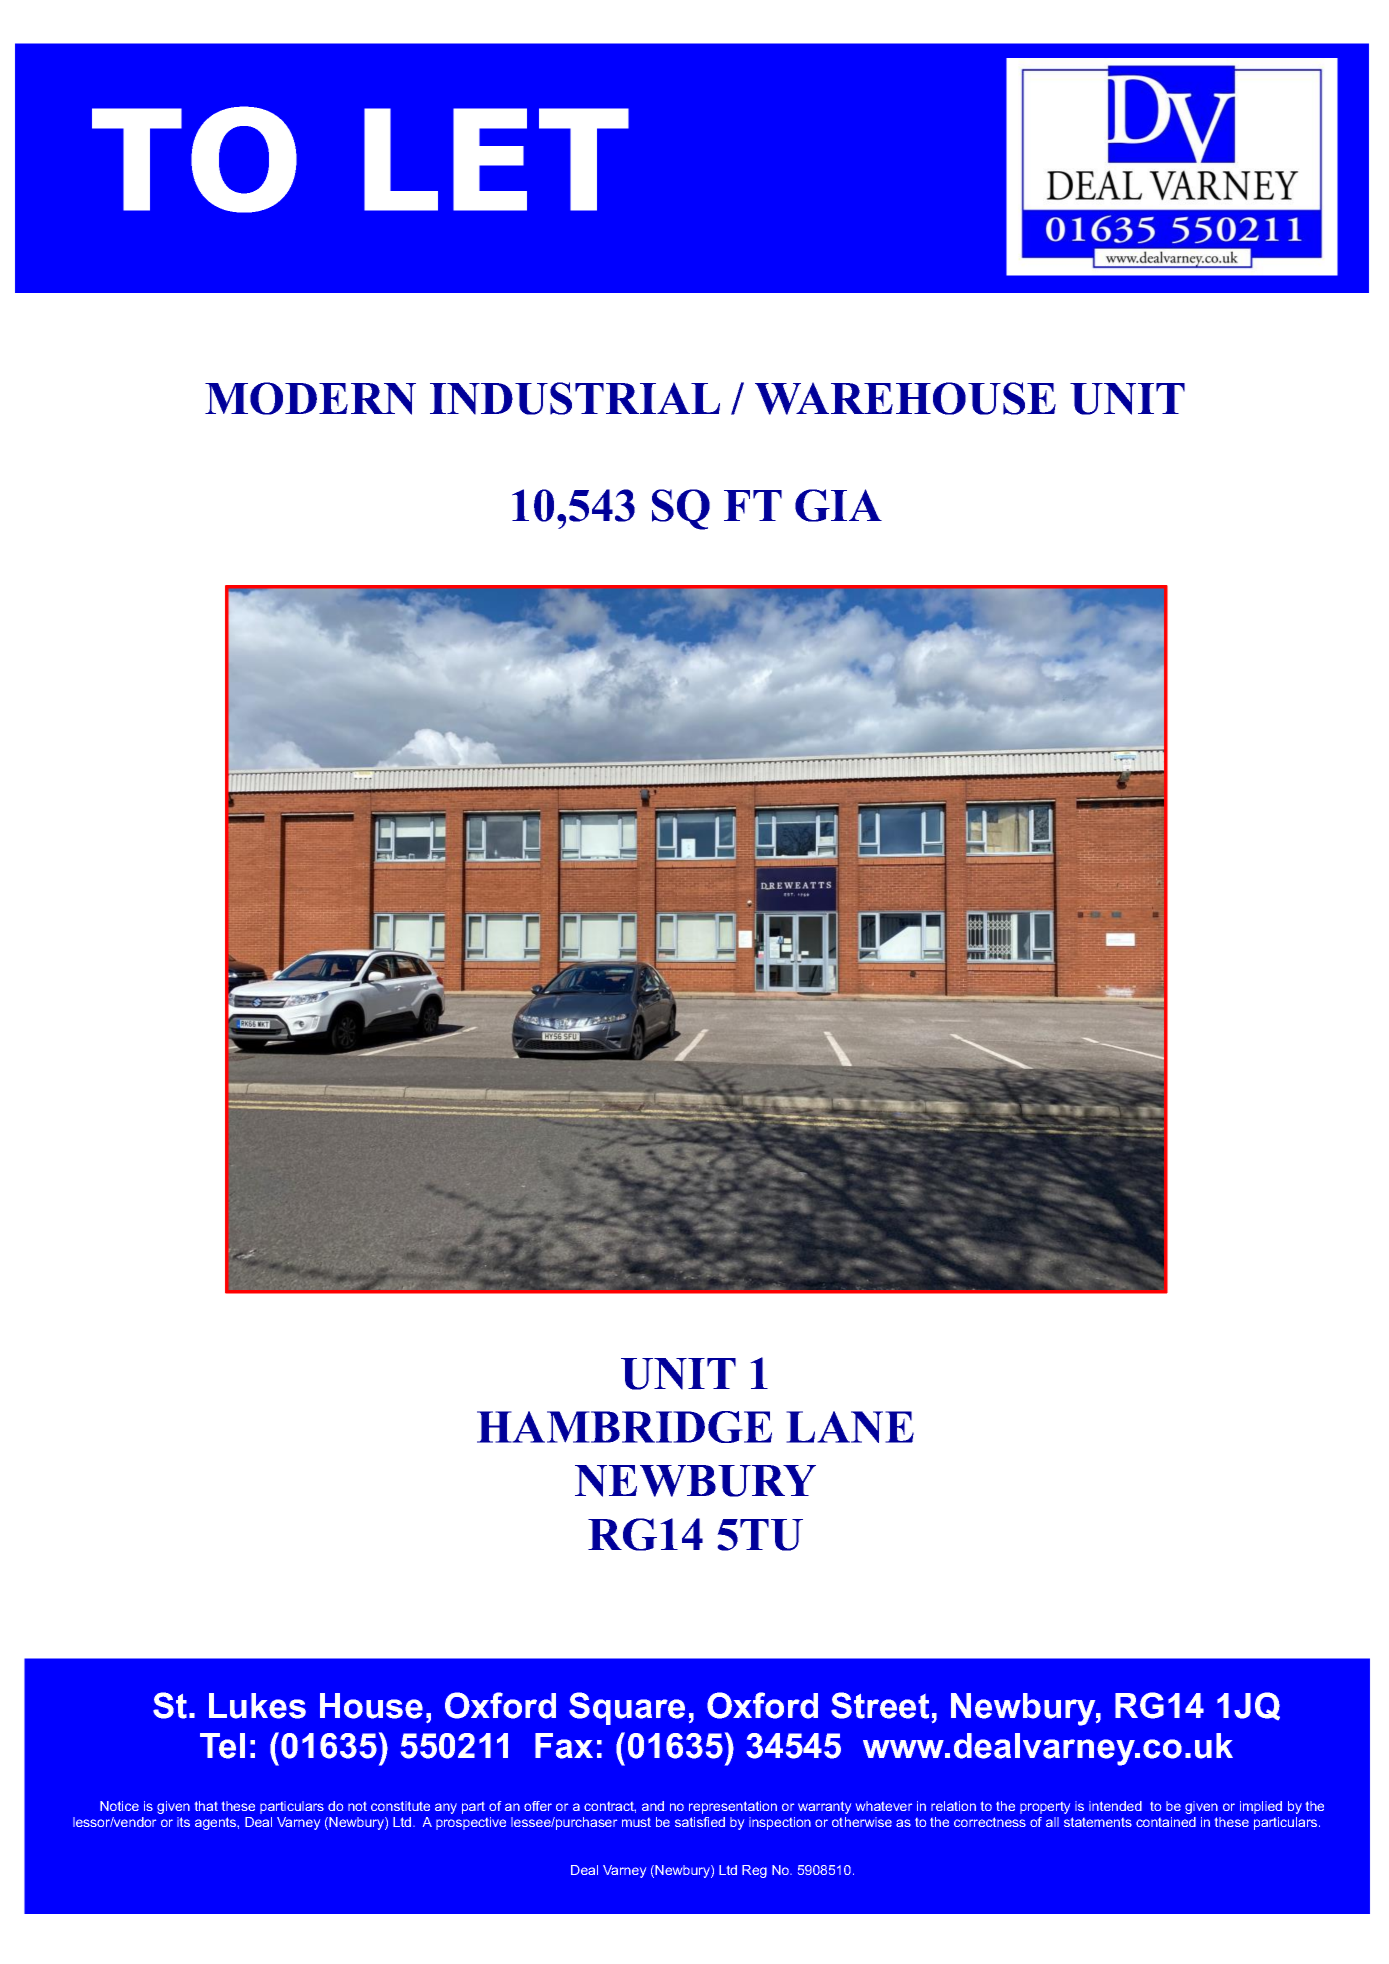  Describe the element at coordinates (183, 1822) in the image. I see `its` at that location.
